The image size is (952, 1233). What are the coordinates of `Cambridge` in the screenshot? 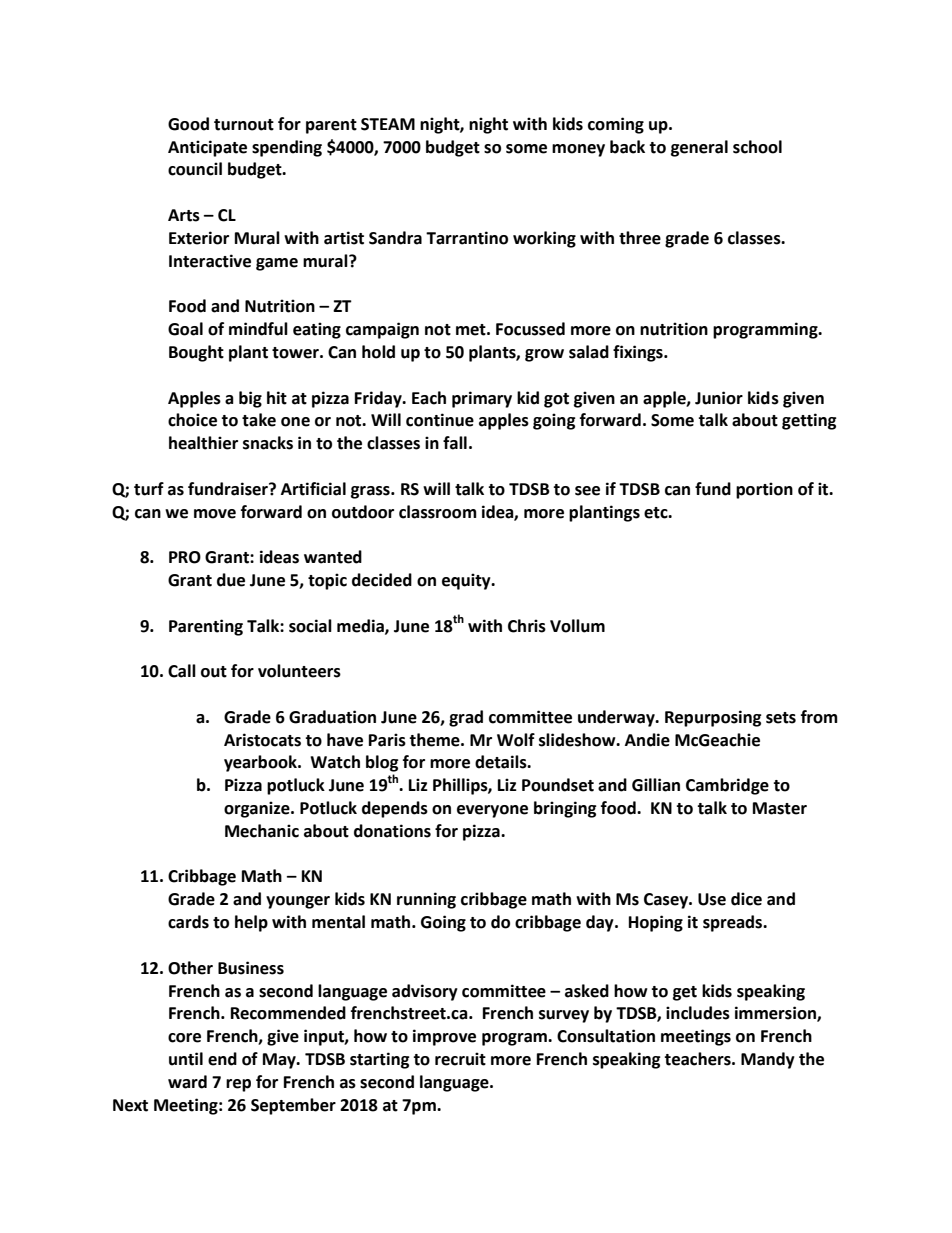 It's located at (727, 786).
